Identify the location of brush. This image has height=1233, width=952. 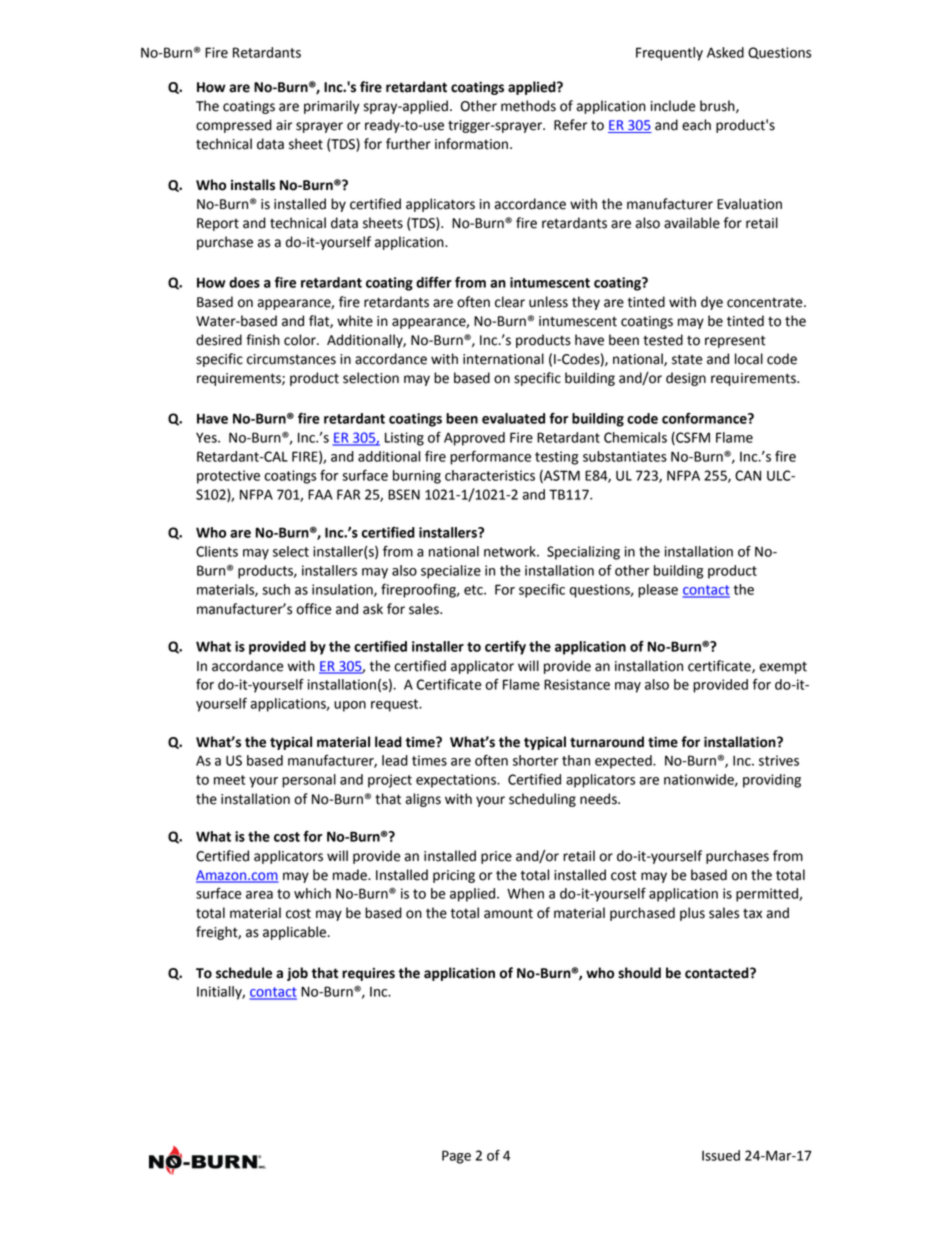
(718, 106).
